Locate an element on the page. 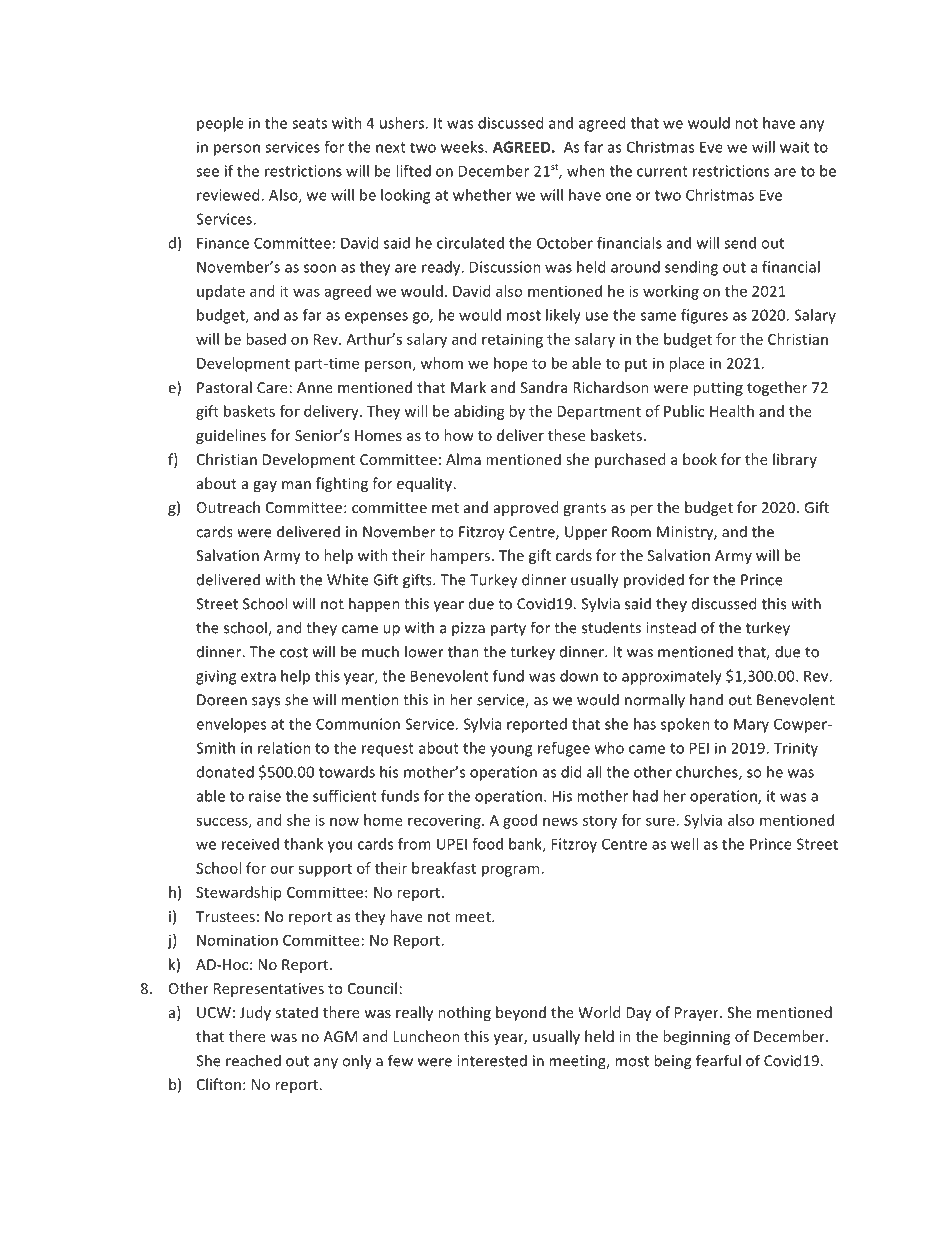 Image resolution: width=952 pixels, height=1233 pixels. current is located at coordinates (662, 171).
